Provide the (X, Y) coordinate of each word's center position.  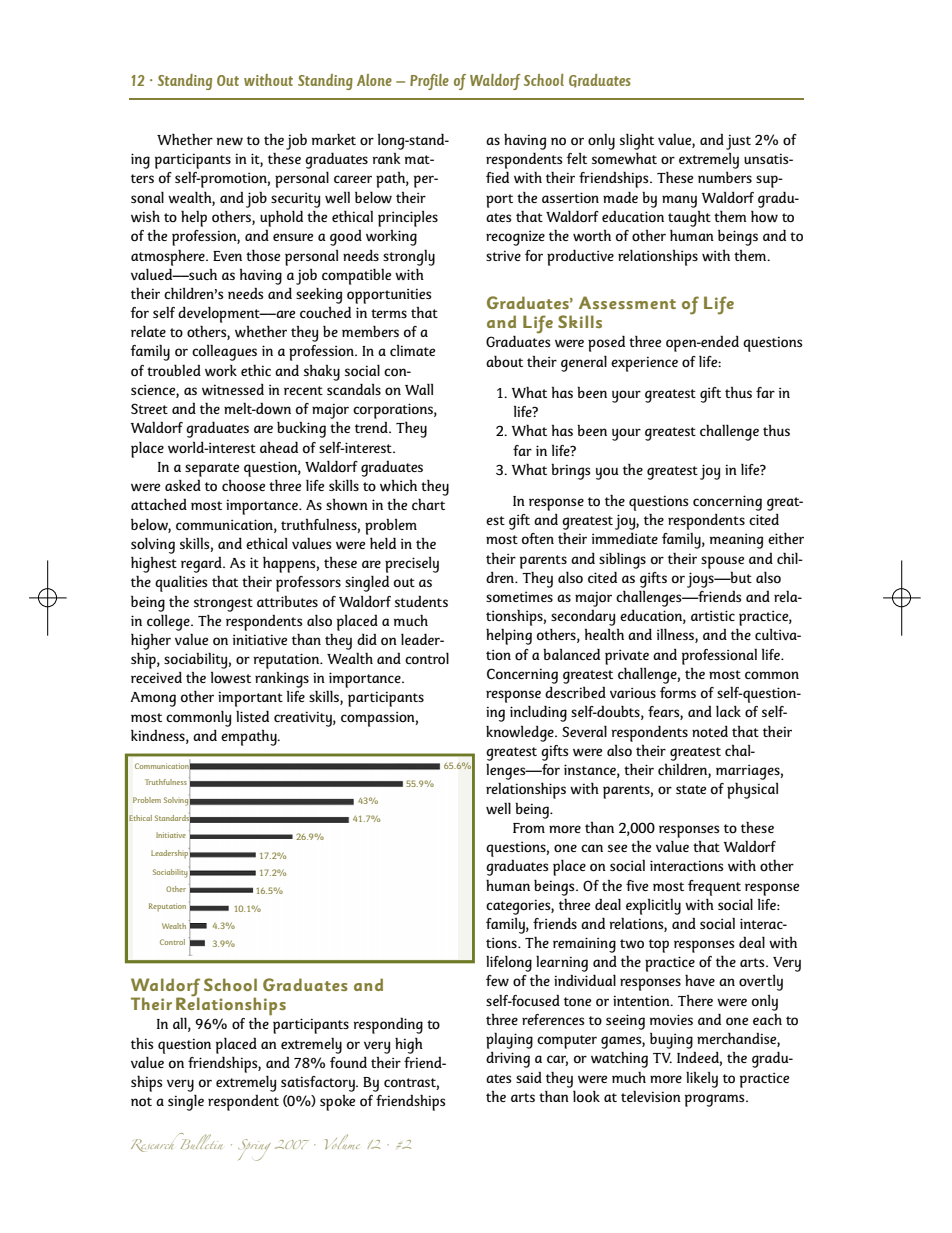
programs (716, 1100)
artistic (713, 615)
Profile (429, 82)
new (230, 141)
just (738, 142)
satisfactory (319, 1084)
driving (508, 1060)
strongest (223, 605)
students (421, 601)
